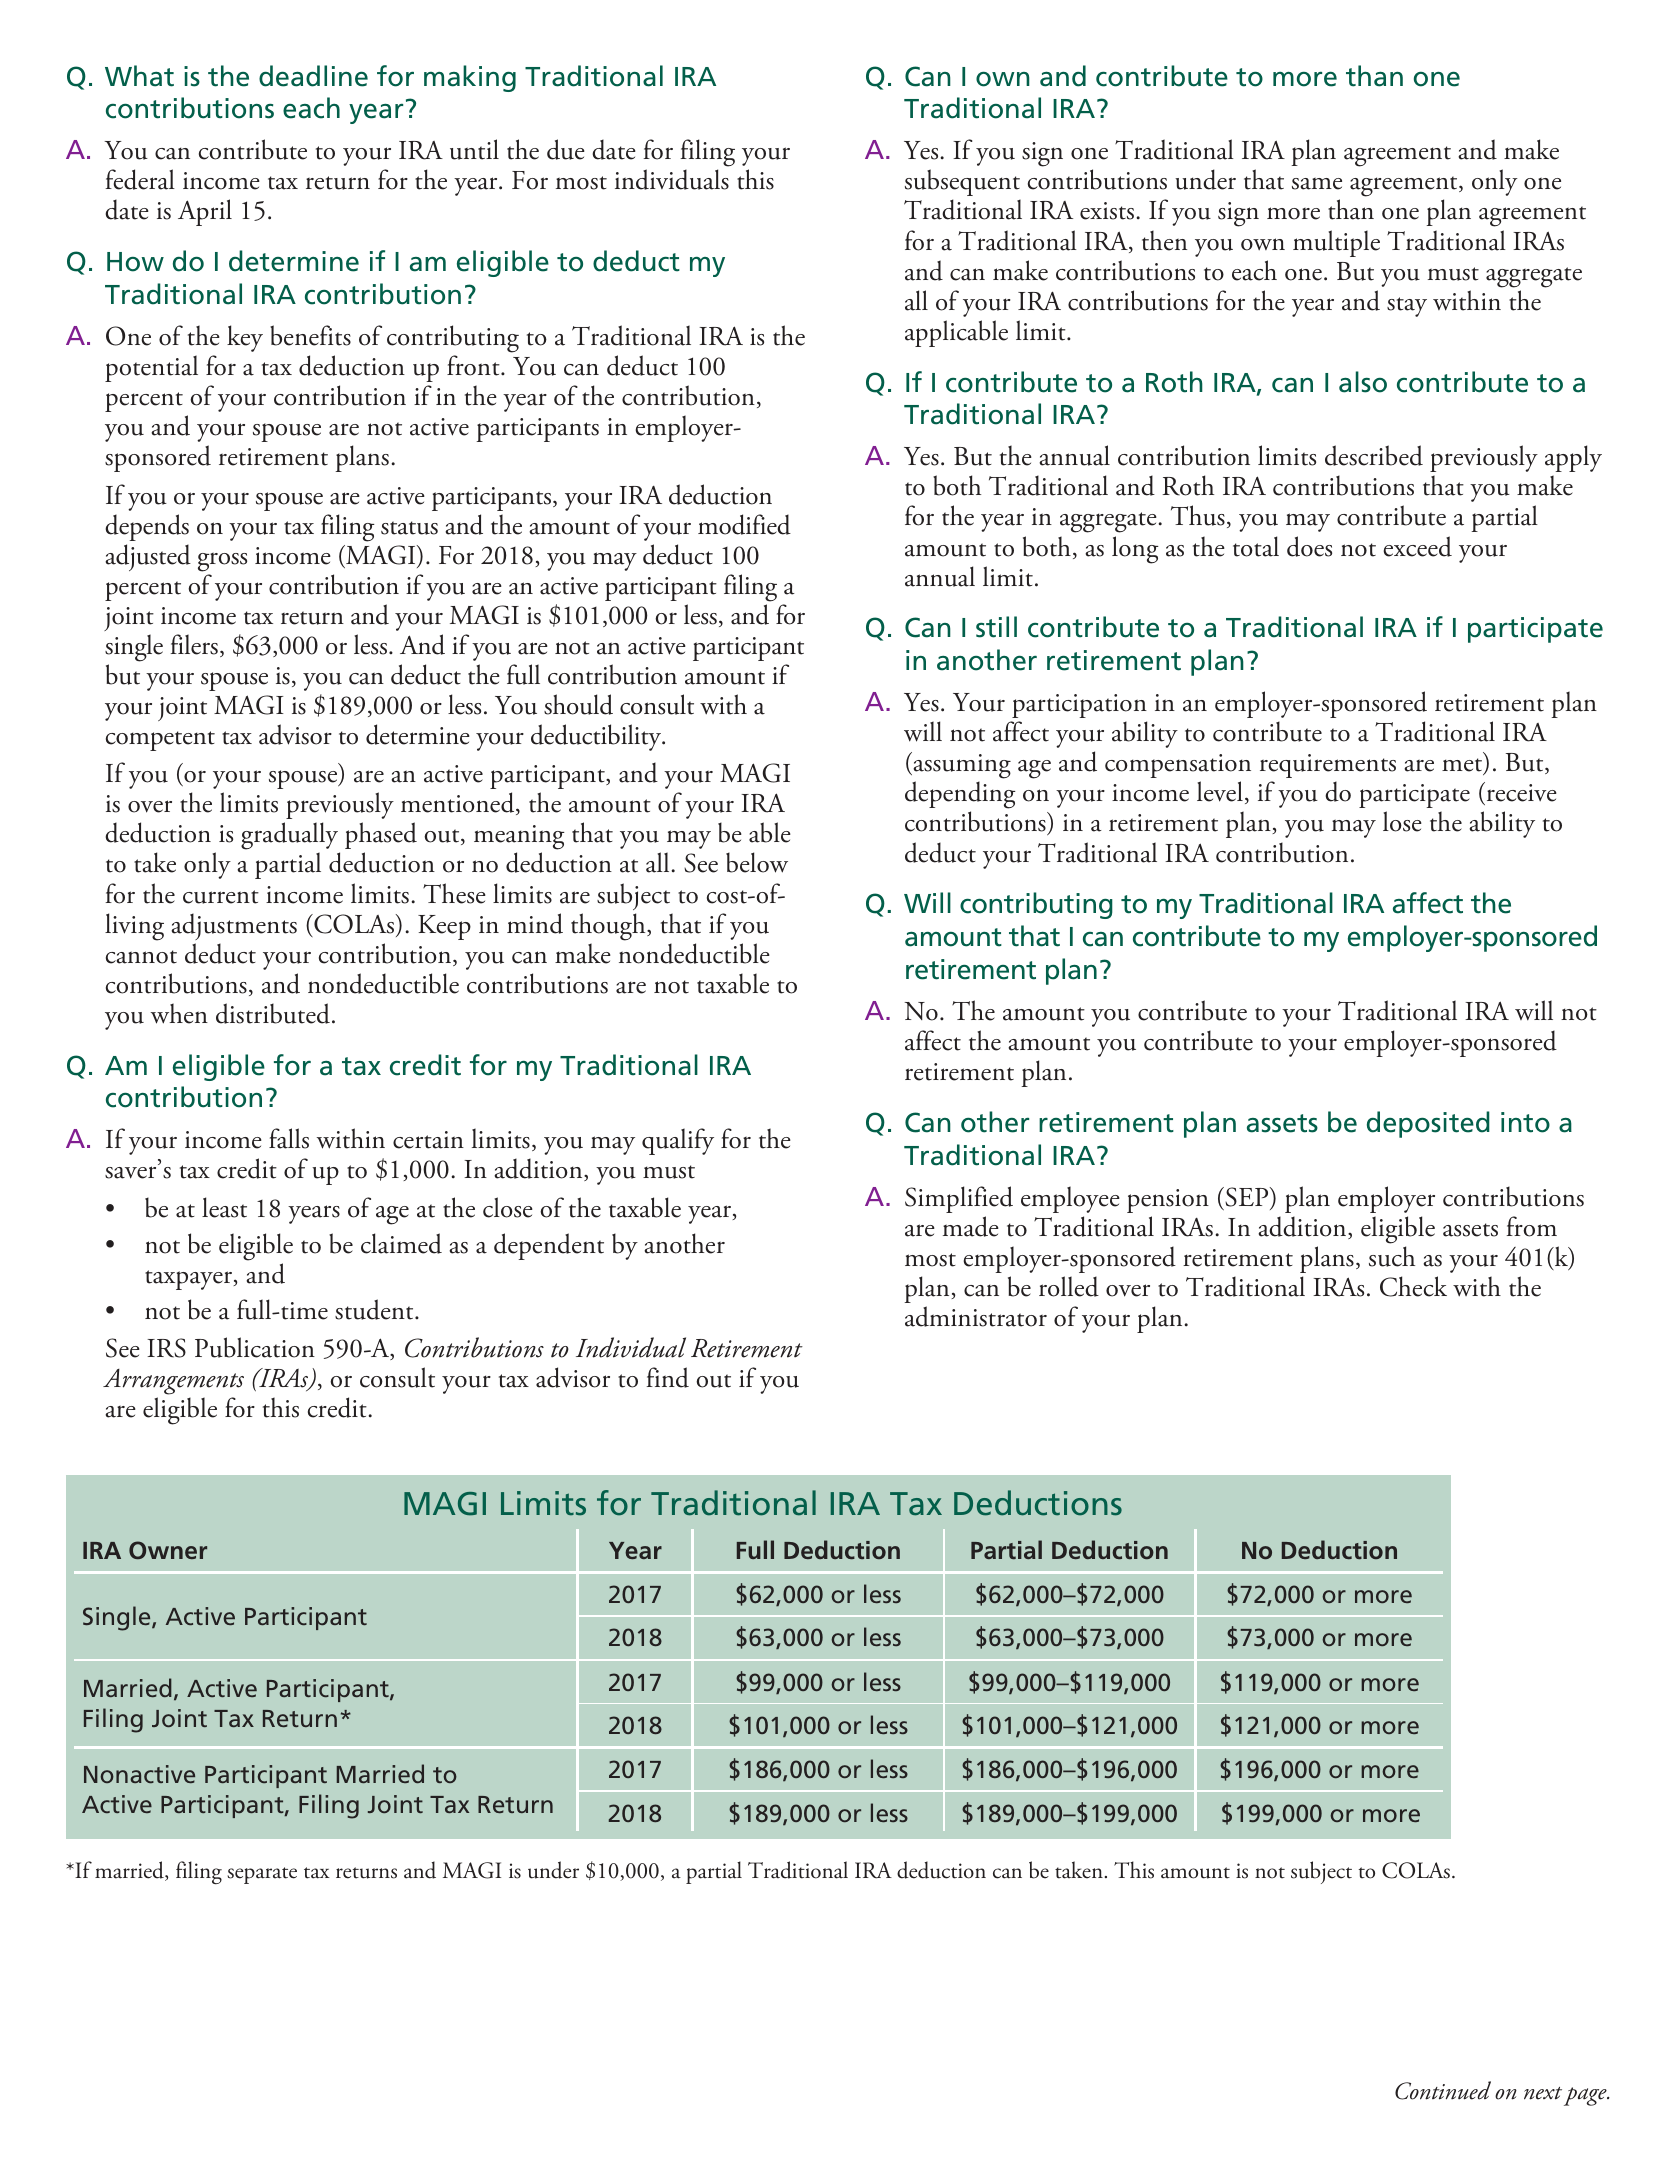 This screenshot has height=2164, width=1672. I want to click on same, so click(1317, 184).
